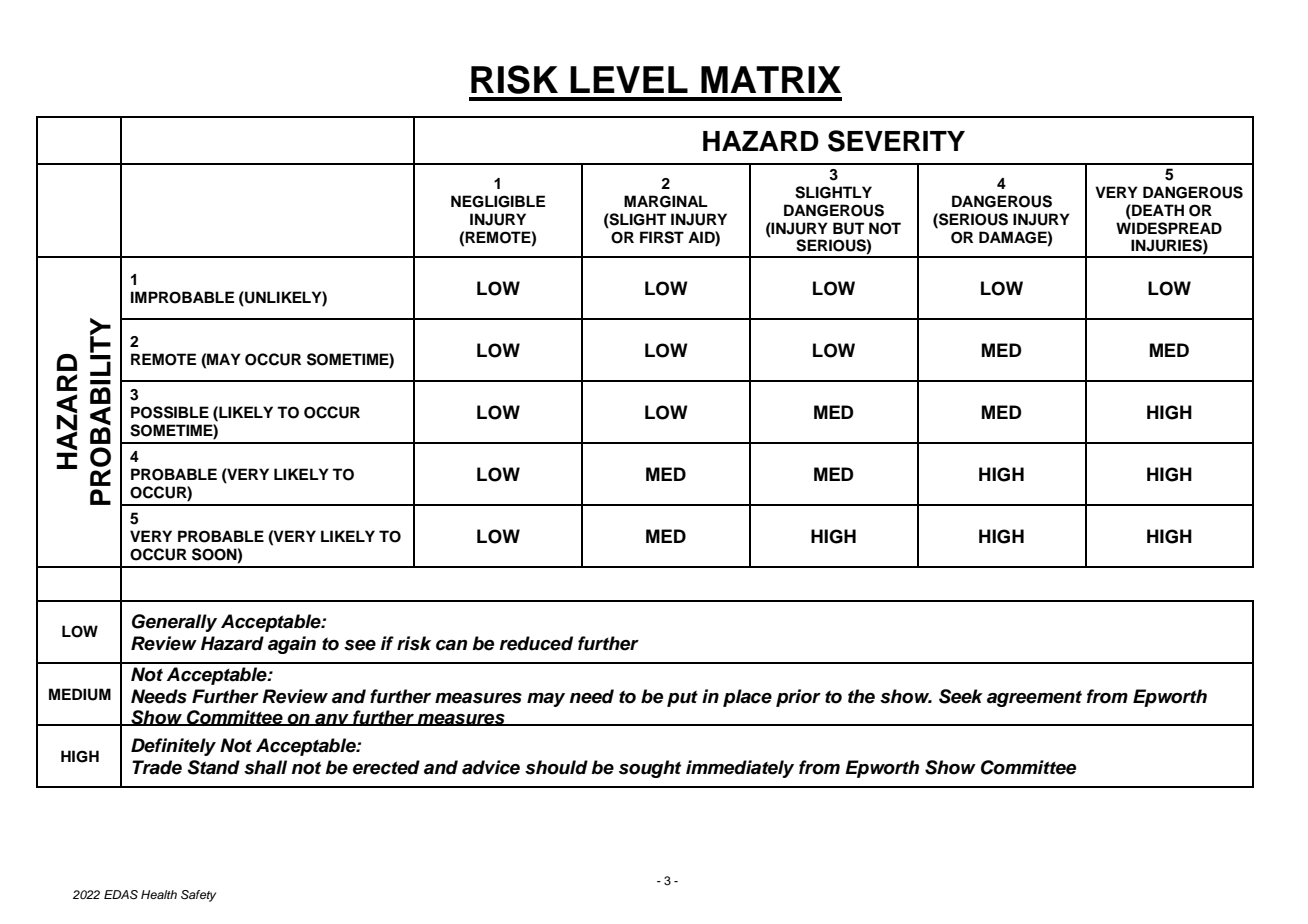 Image resolution: width=1308 pixels, height=924 pixels. I want to click on again, so click(292, 645).
